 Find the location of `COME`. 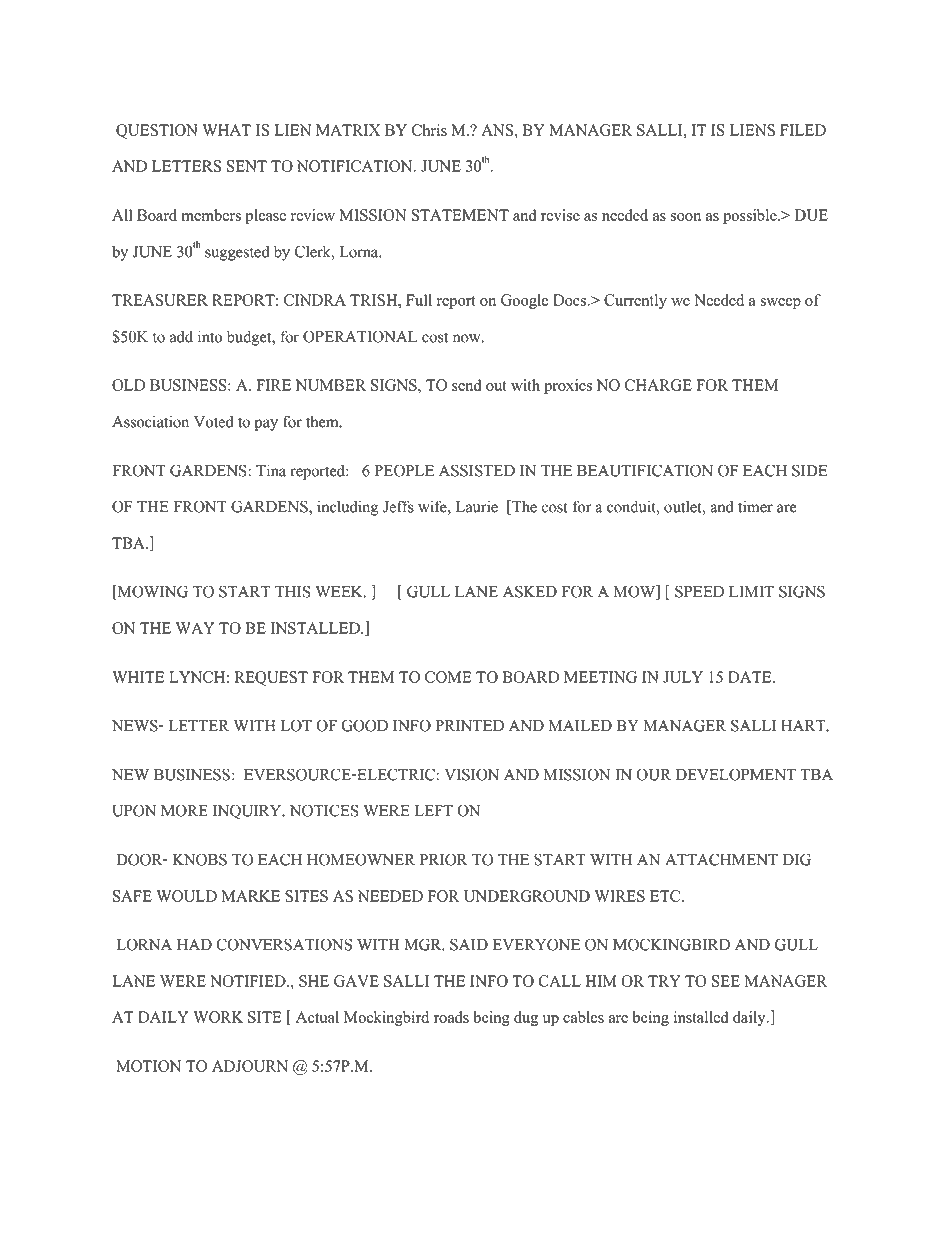

COME is located at coordinates (448, 677).
